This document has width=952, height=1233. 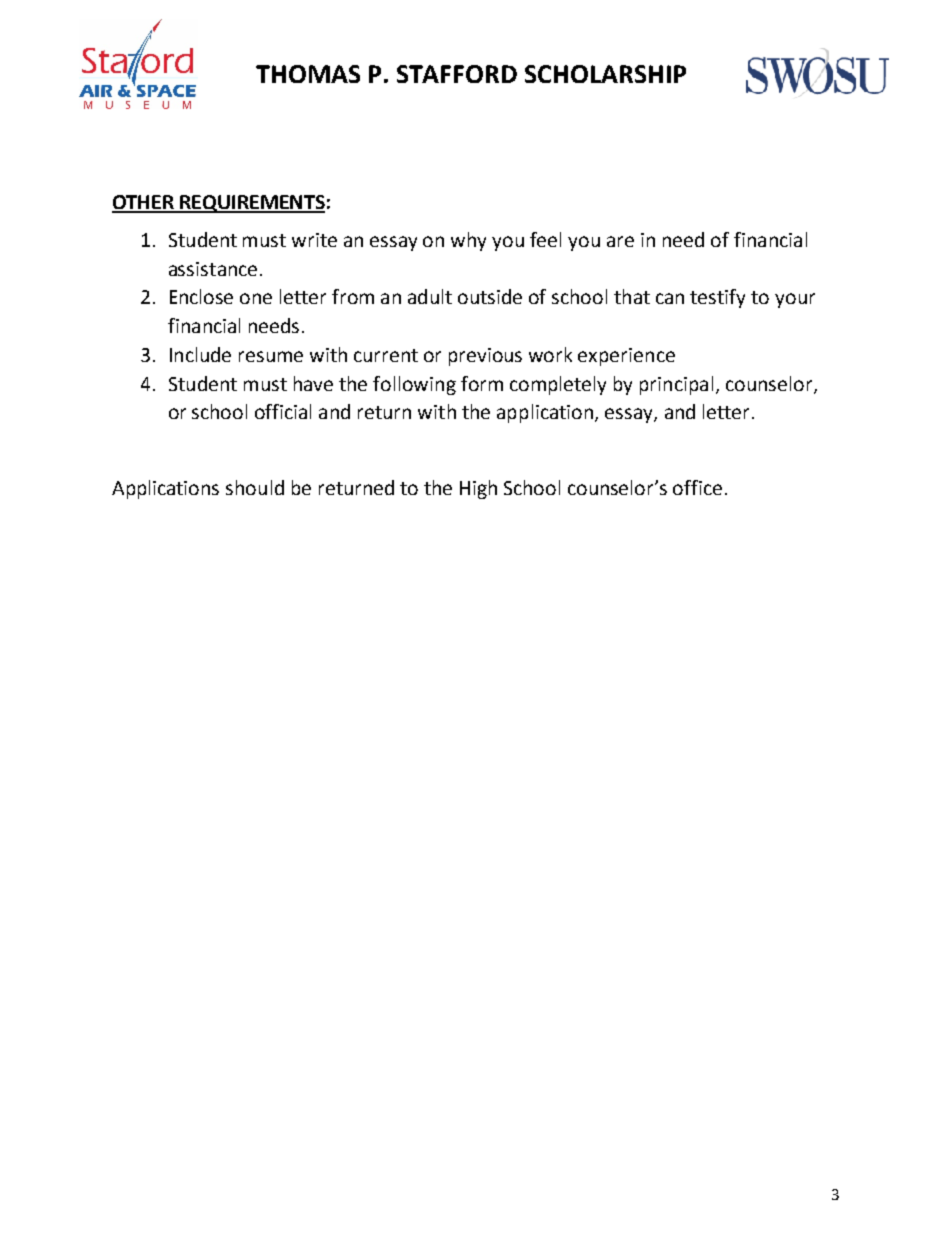 What do you see at coordinates (308, 74) in the document?
I see `THOMAS` at bounding box center [308, 74].
